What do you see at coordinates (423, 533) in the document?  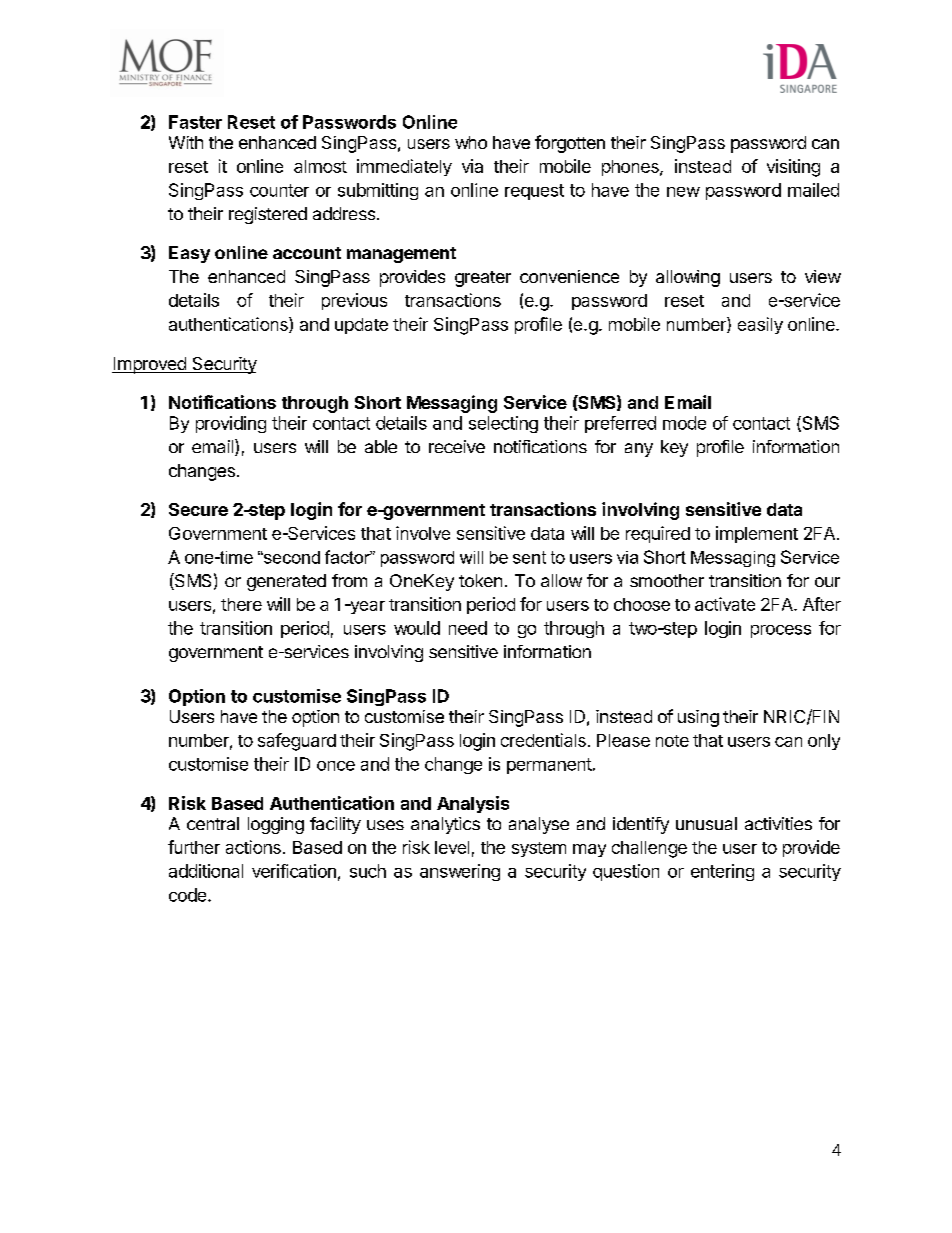 I see `involve` at bounding box center [423, 533].
